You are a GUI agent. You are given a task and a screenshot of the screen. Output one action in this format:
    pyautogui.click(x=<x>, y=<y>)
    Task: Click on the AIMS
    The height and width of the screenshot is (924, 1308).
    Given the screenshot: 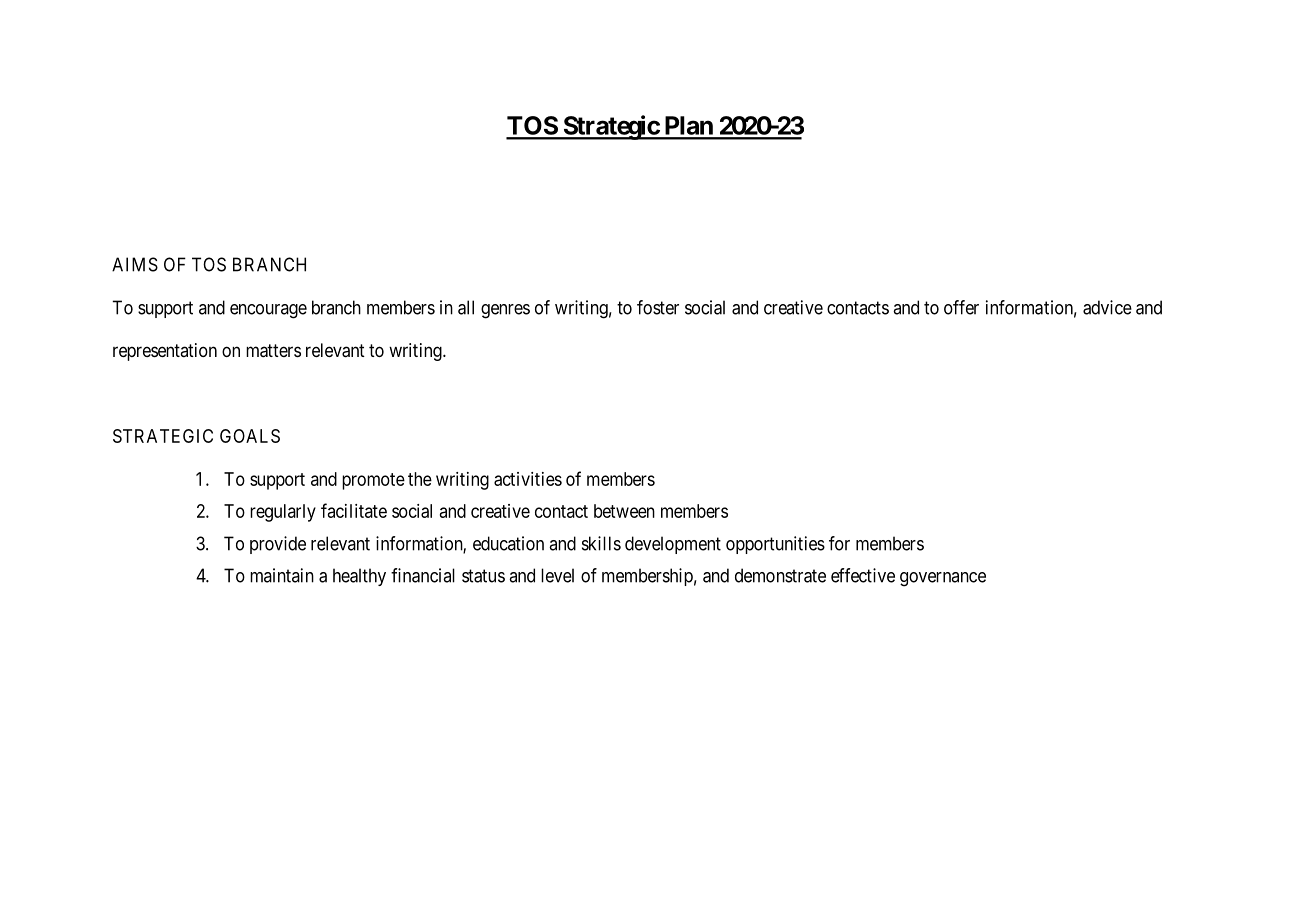 What is the action you would take?
    pyautogui.click(x=135, y=264)
